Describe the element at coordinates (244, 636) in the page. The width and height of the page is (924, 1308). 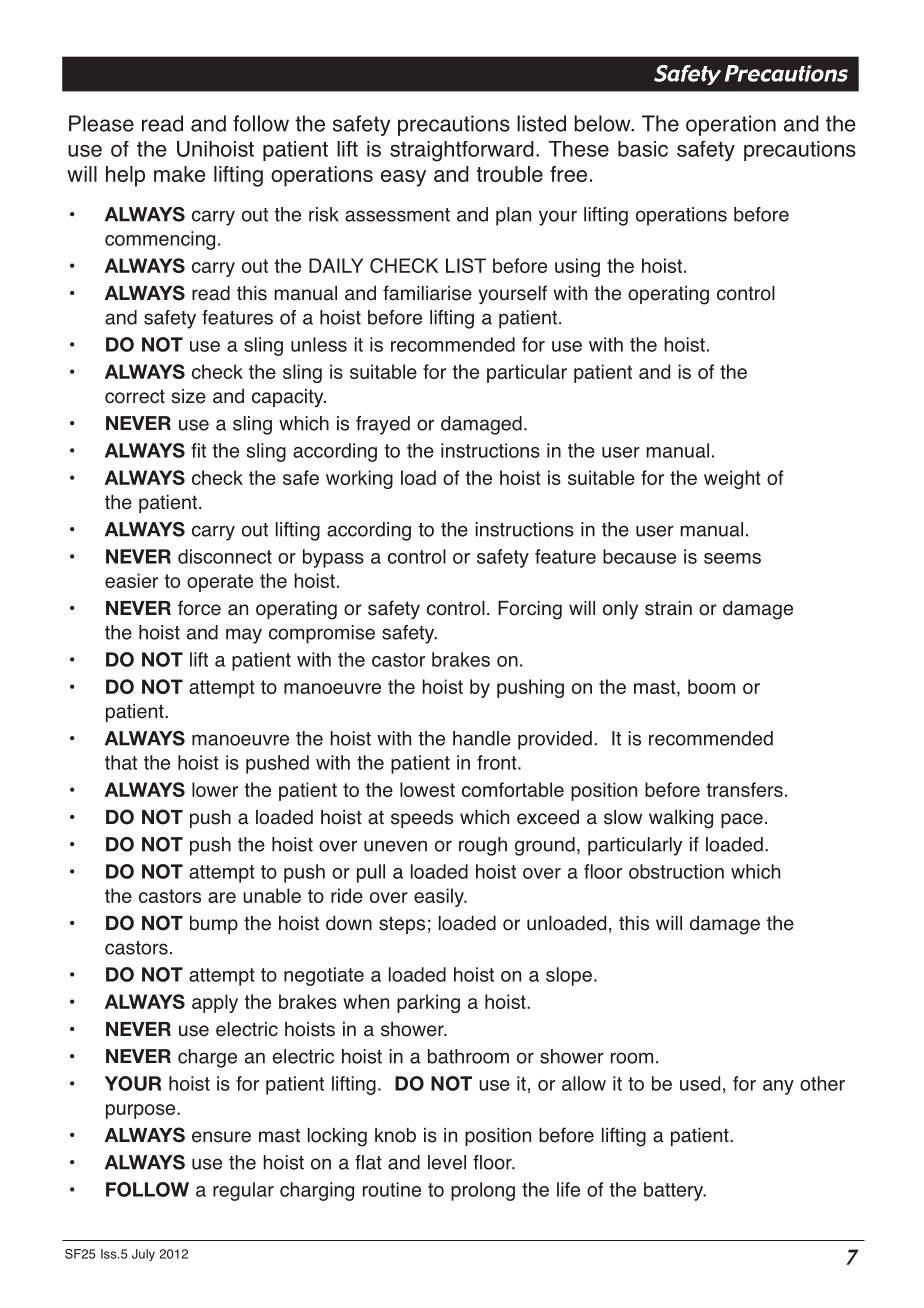
I see `may` at that location.
